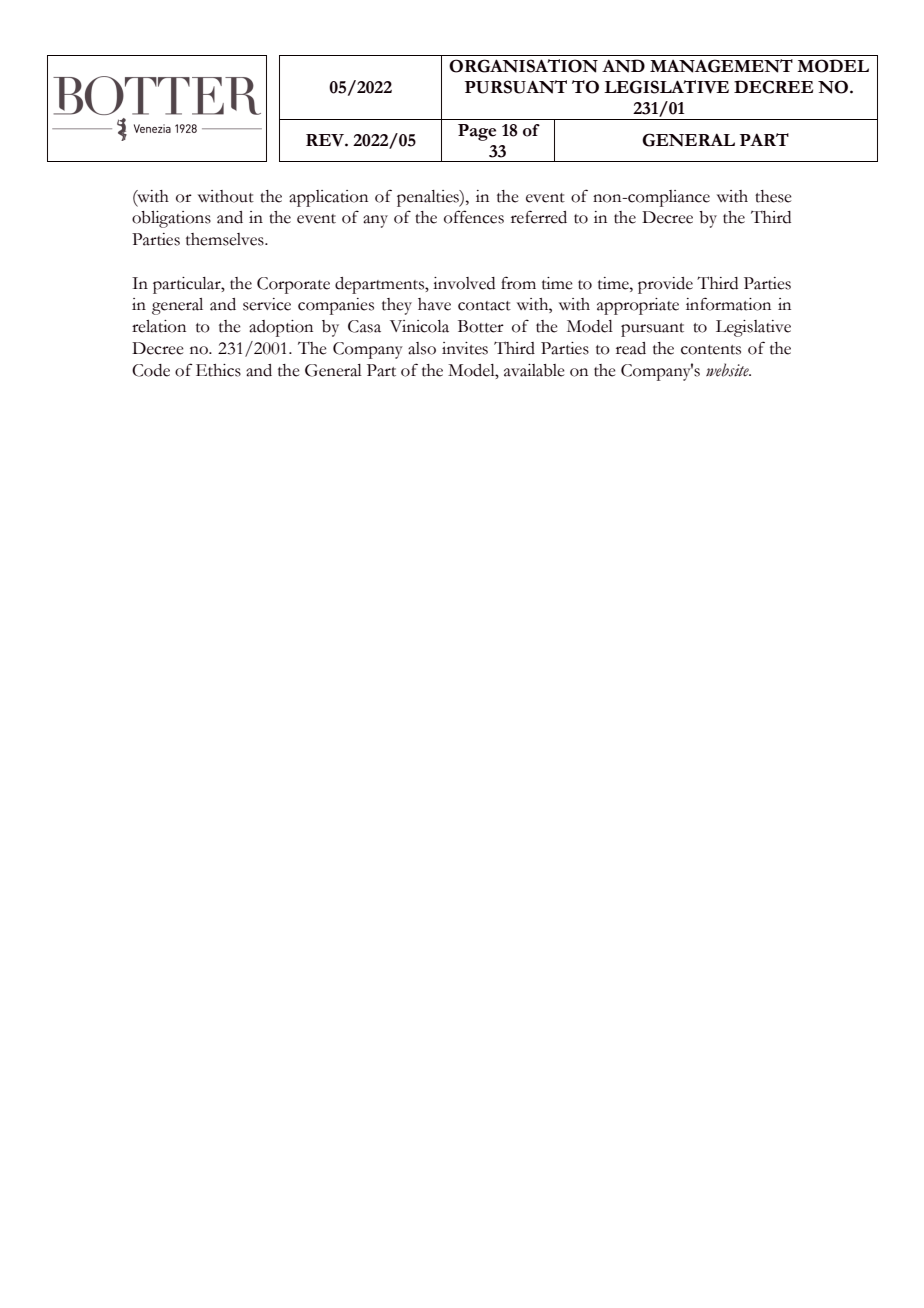 This document has width=924, height=1308. What do you see at coordinates (773, 196) in the document?
I see `these` at bounding box center [773, 196].
